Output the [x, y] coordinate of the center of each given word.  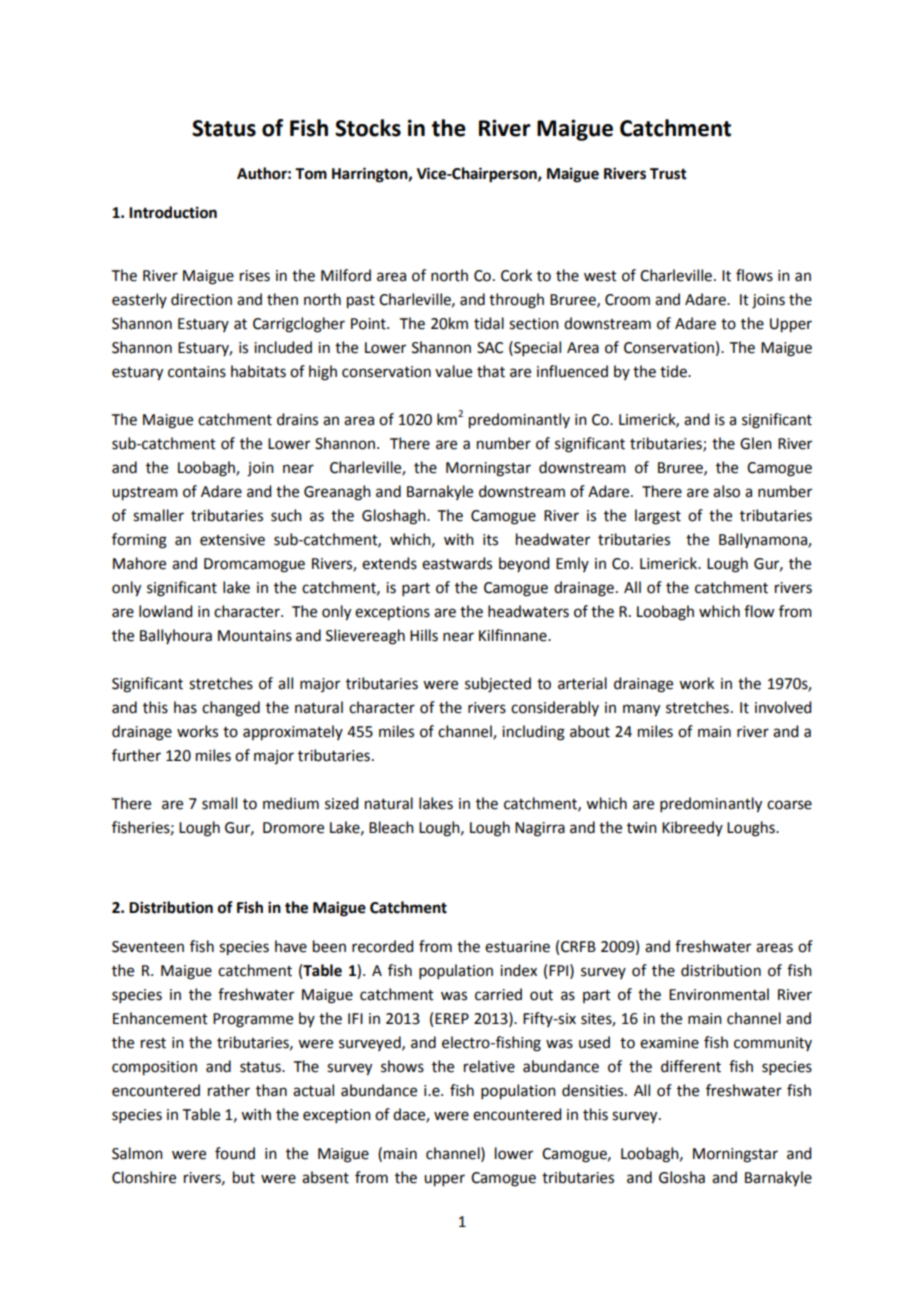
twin [642, 828]
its [490, 540]
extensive [232, 540]
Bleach [391, 827]
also [726, 491]
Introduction [173, 212]
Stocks [368, 128]
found [235, 1153]
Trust [668, 174]
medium [291, 803]
